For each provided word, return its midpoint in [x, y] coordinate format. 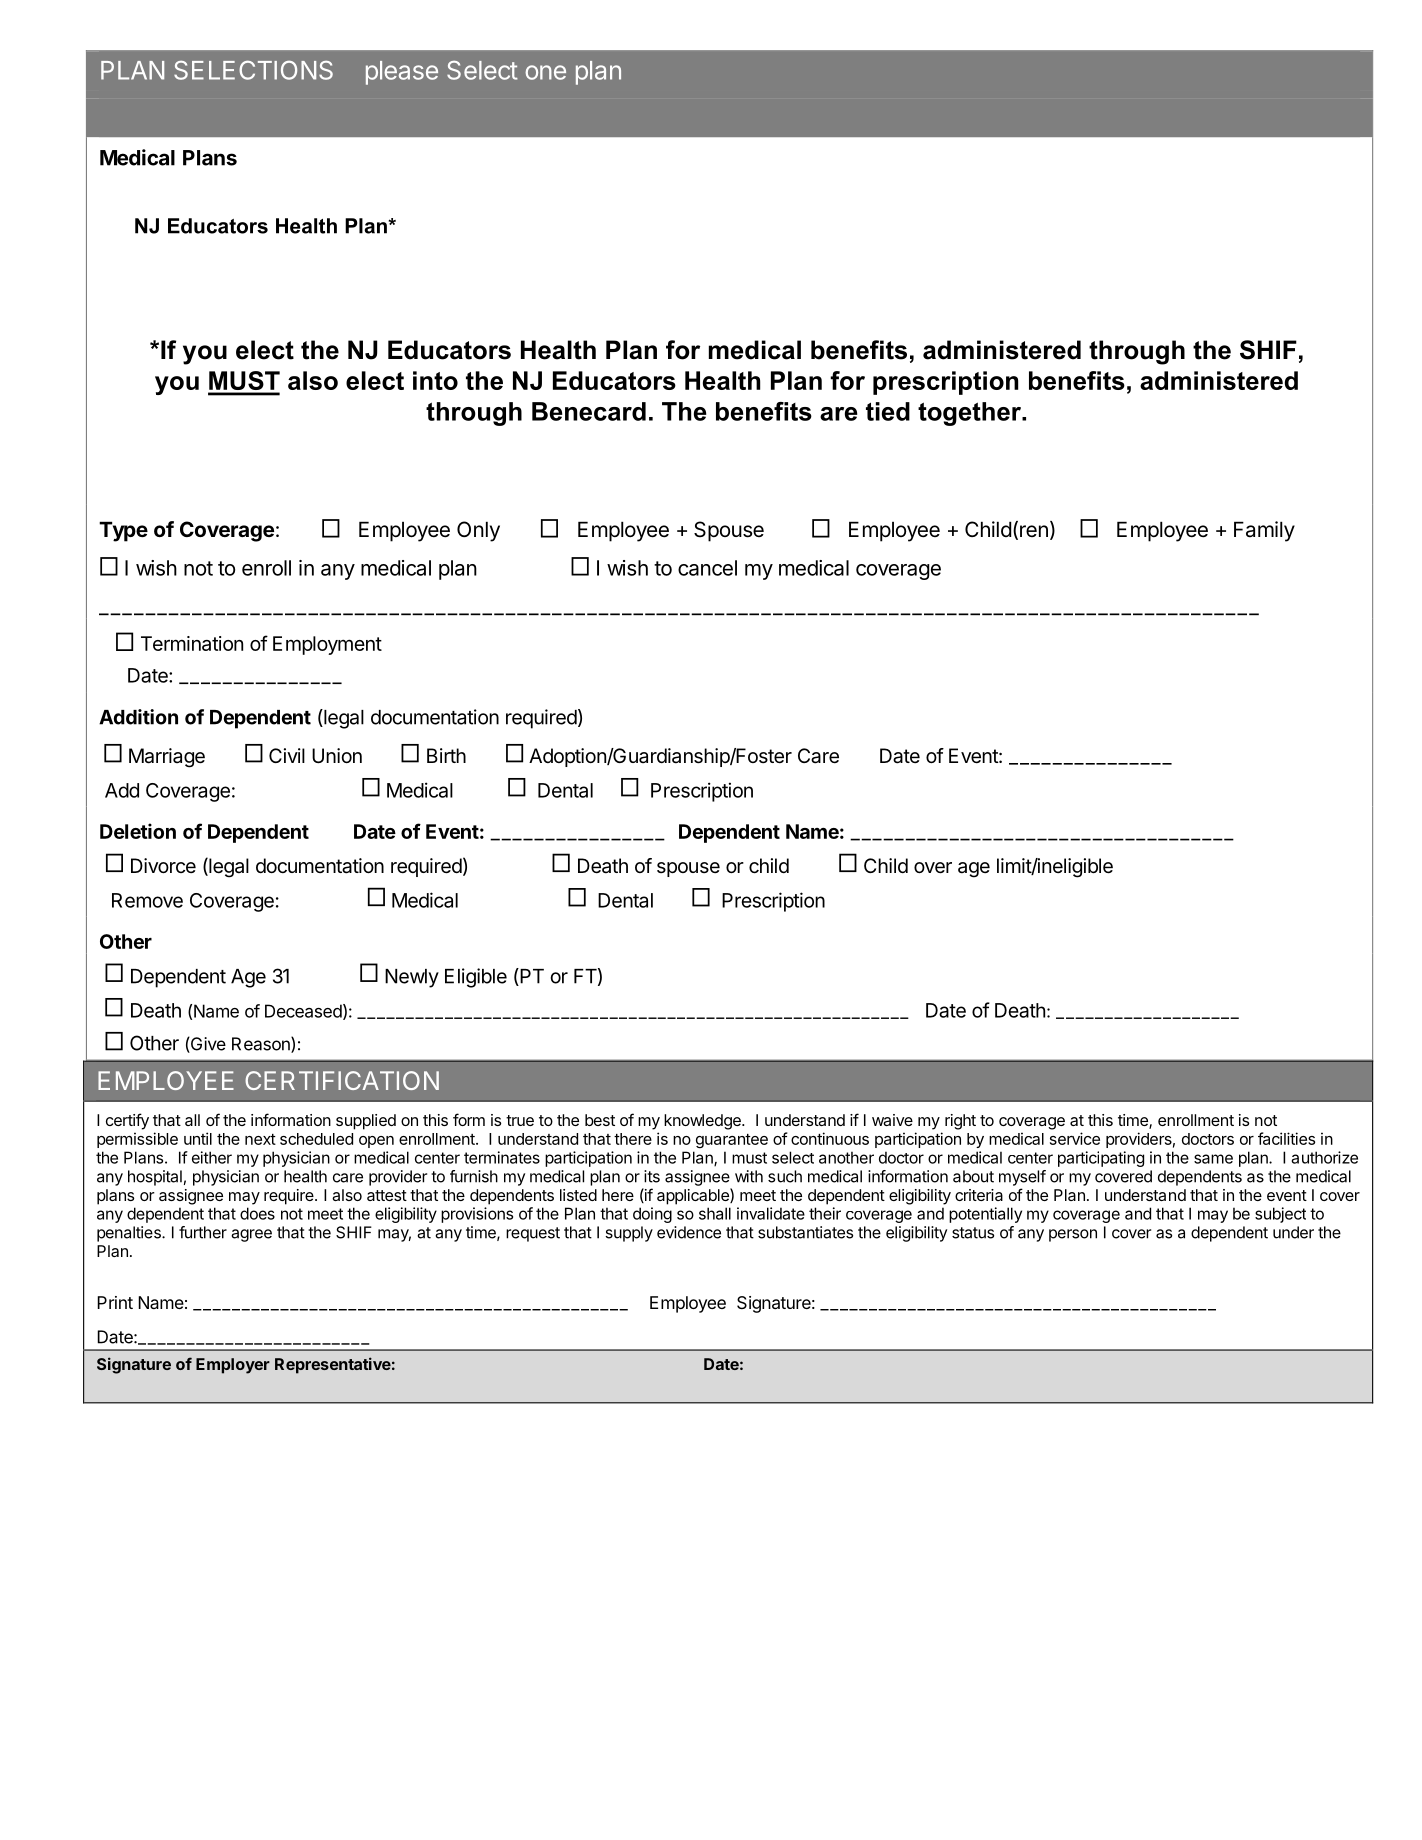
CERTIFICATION [342, 1080]
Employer [233, 1366]
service [1075, 1138]
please [402, 73]
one [545, 72]
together [971, 414]
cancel [707, 568]
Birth [446, 755]
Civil [287, 755]
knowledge [703, 1122]
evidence [689, 1232]
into [435, 380]
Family [1264, 531]
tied [888, 411]
